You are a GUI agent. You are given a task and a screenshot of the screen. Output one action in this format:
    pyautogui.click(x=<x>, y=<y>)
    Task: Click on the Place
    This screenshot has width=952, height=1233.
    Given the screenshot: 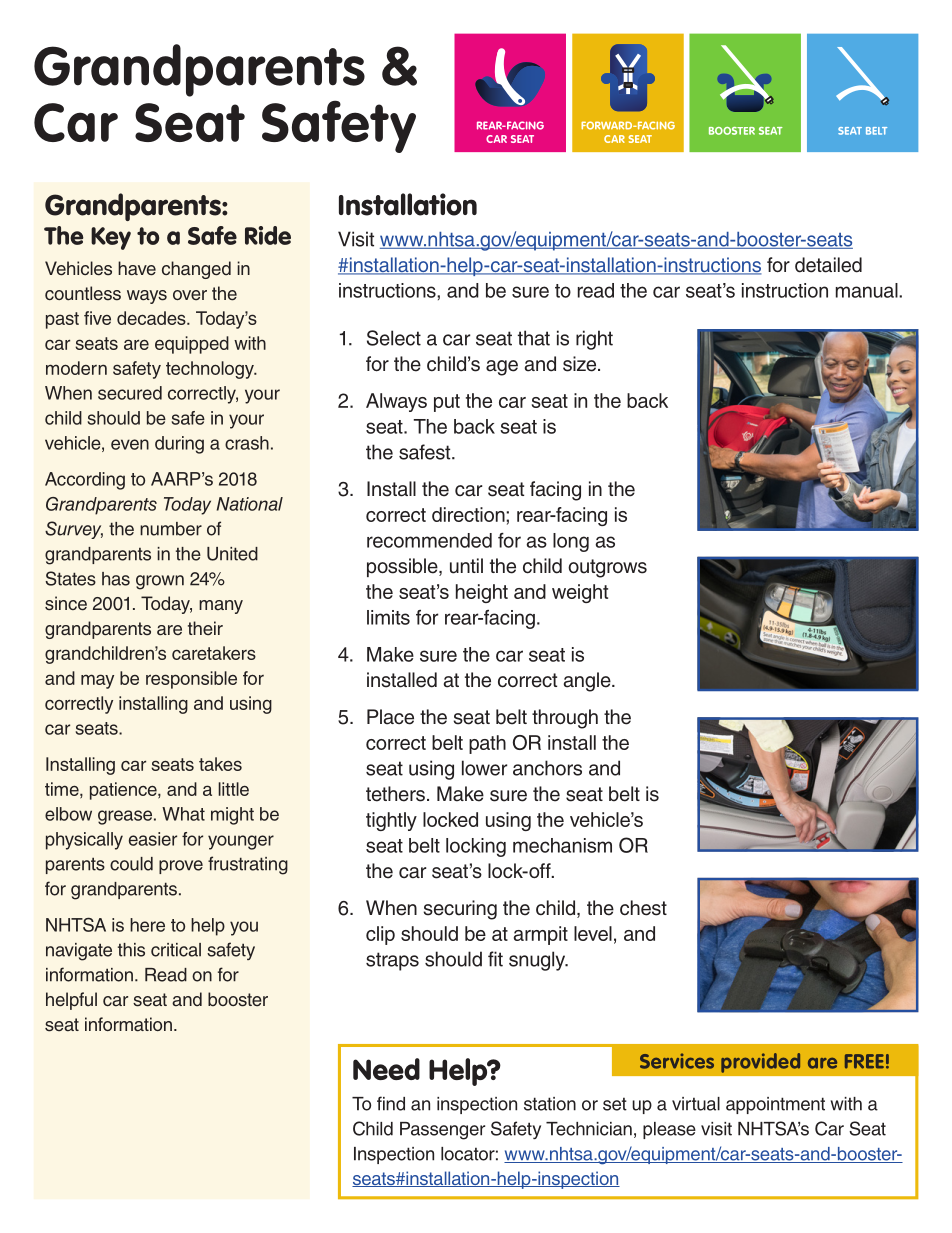 What is the action you would take?
    pyautogui.click(x=390, y=717)
